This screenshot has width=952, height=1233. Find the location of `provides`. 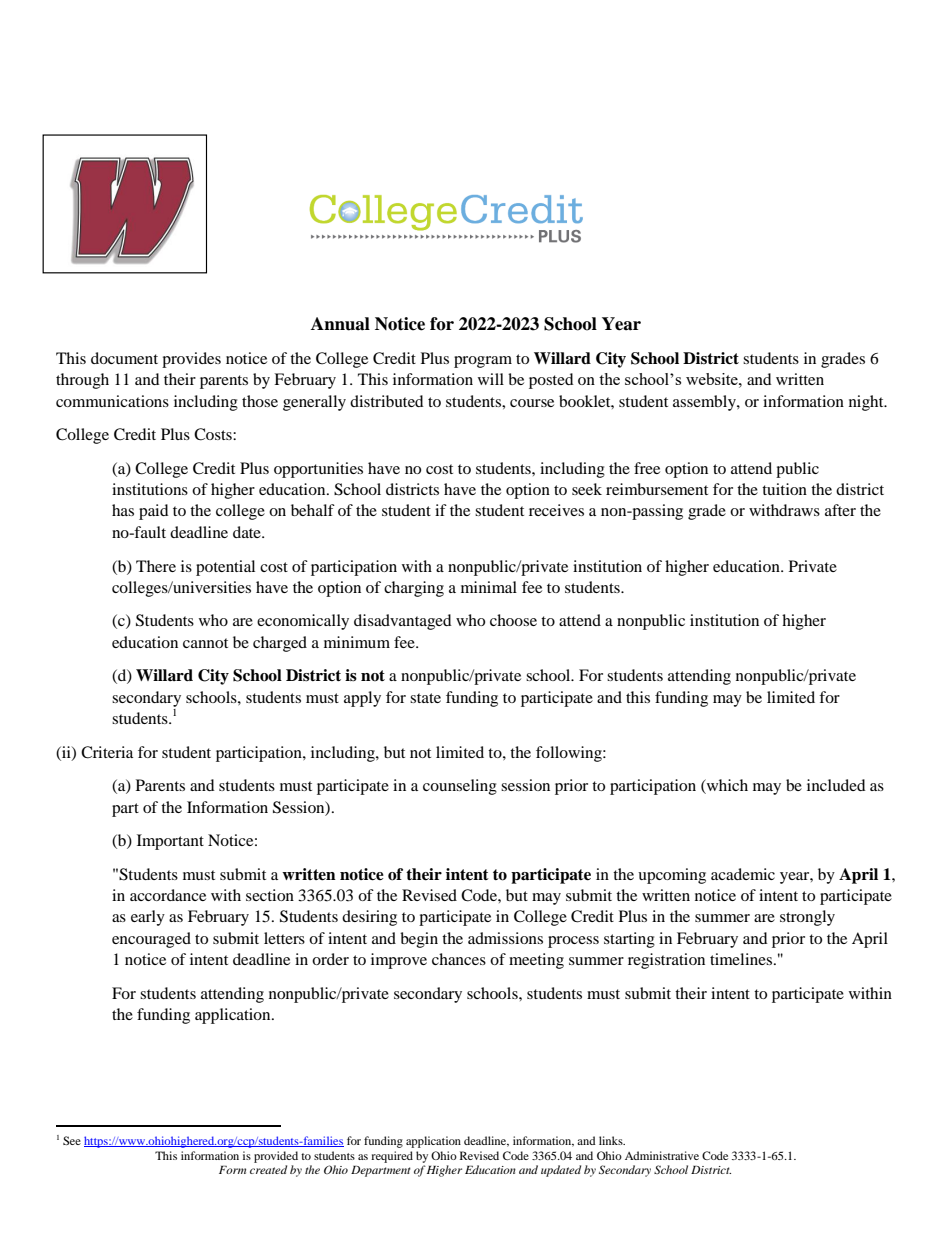

provides is located at coordinates (191, 360).
